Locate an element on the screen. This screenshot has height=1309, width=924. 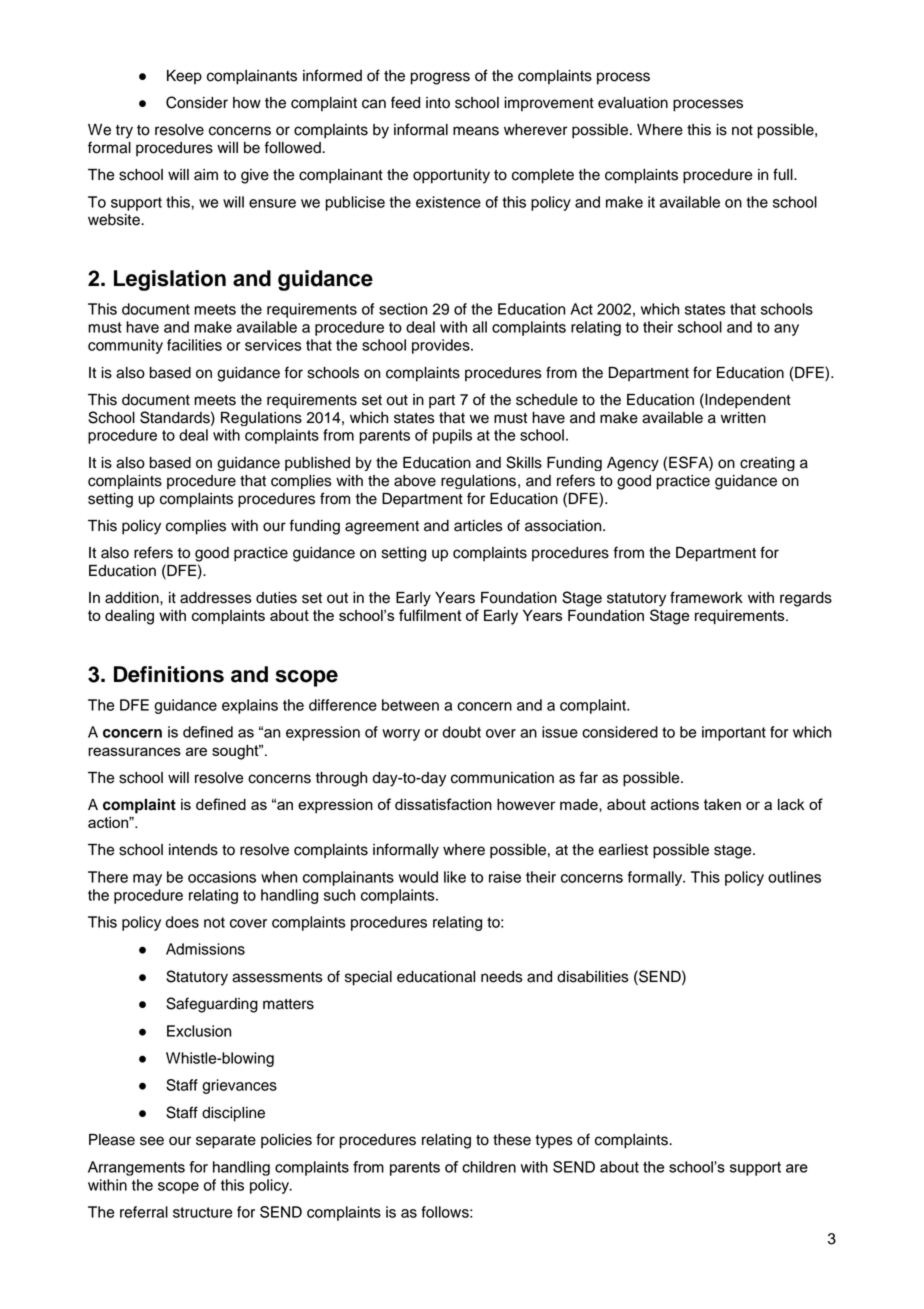
structure is located at coordinates (202, 1212).
